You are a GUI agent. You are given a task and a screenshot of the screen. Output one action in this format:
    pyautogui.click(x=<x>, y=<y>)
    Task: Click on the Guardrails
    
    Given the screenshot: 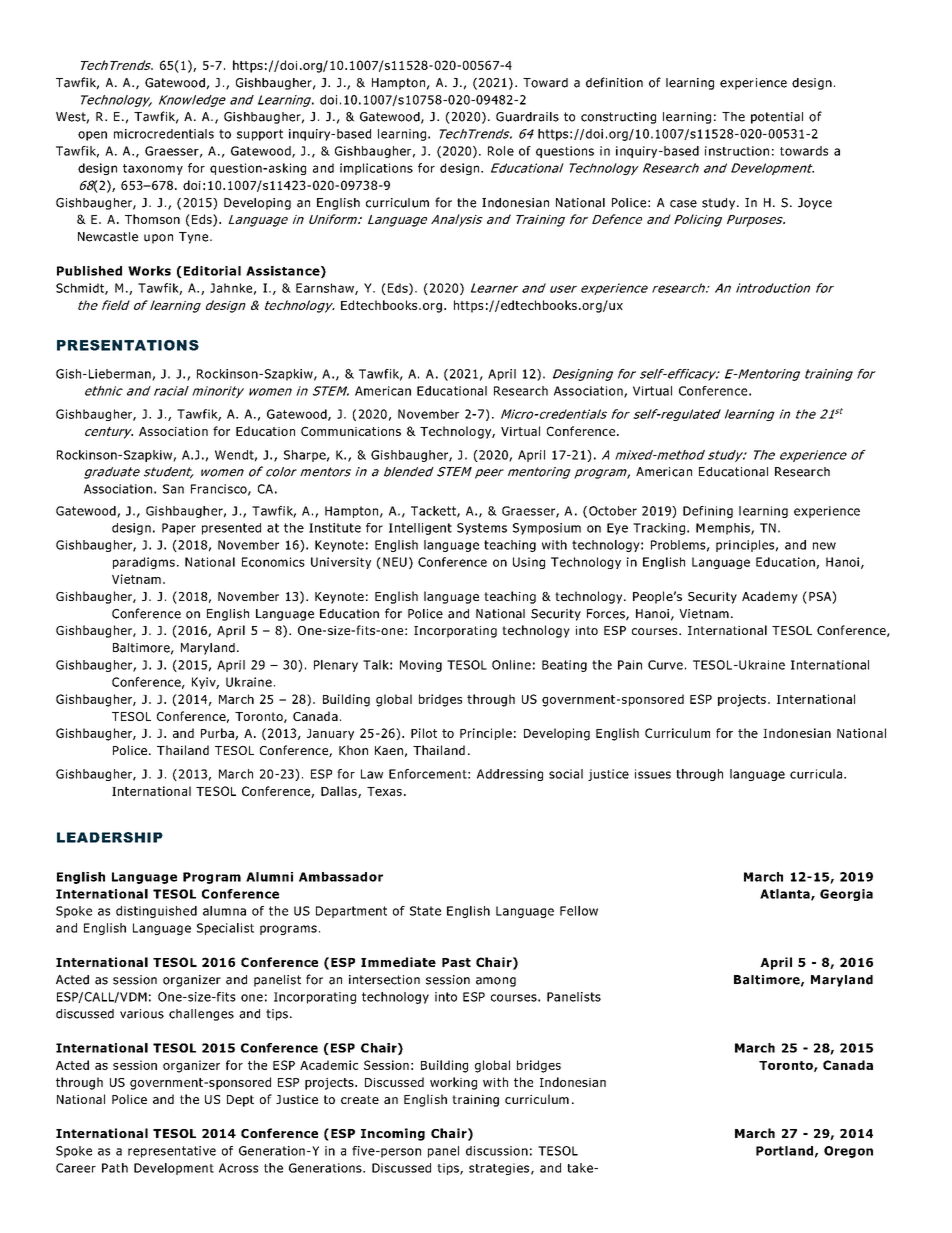 What is the action you would take?
    pyautogui.click(x=527, y=117)
